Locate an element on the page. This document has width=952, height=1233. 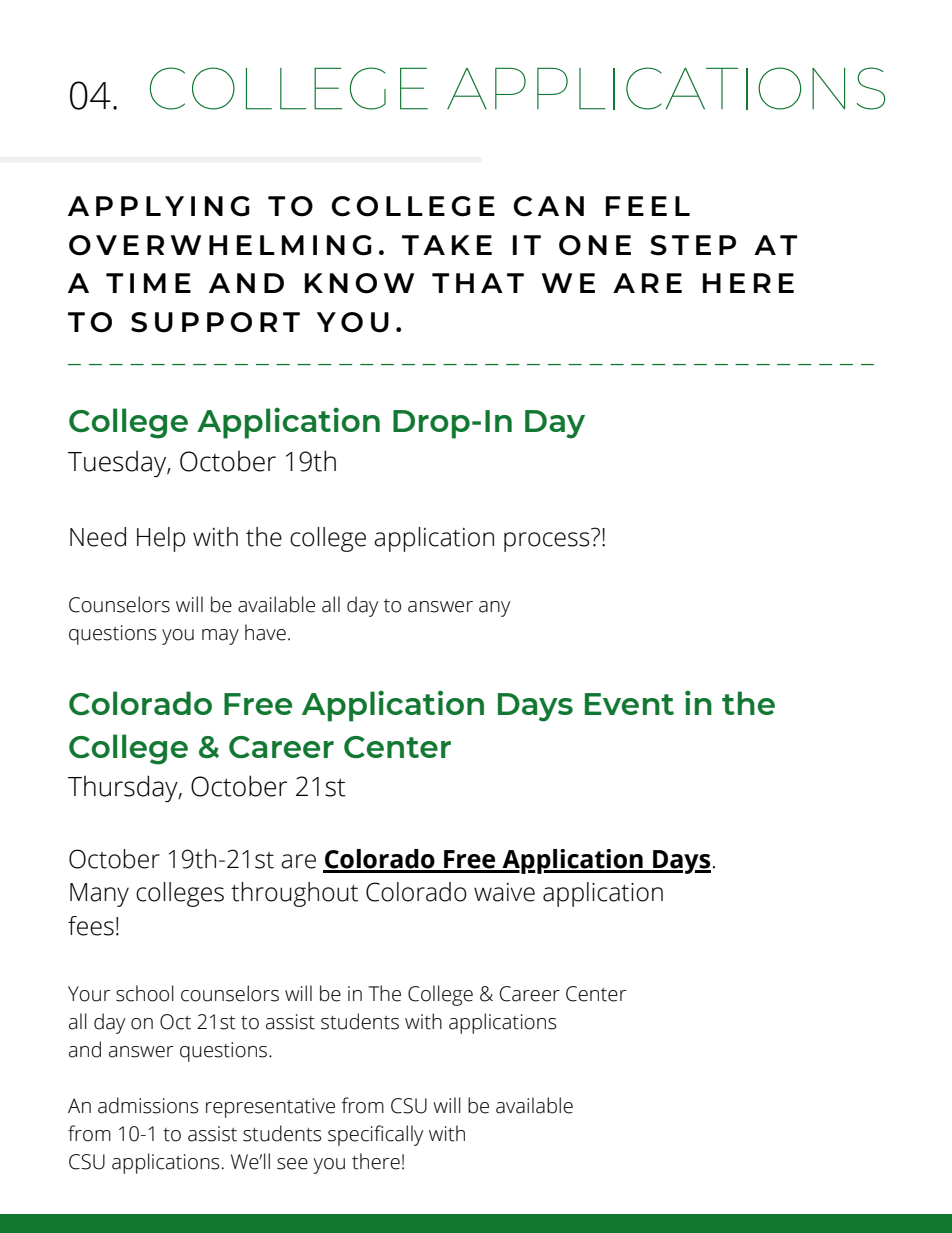
process is located at coordinates (546, 542).
